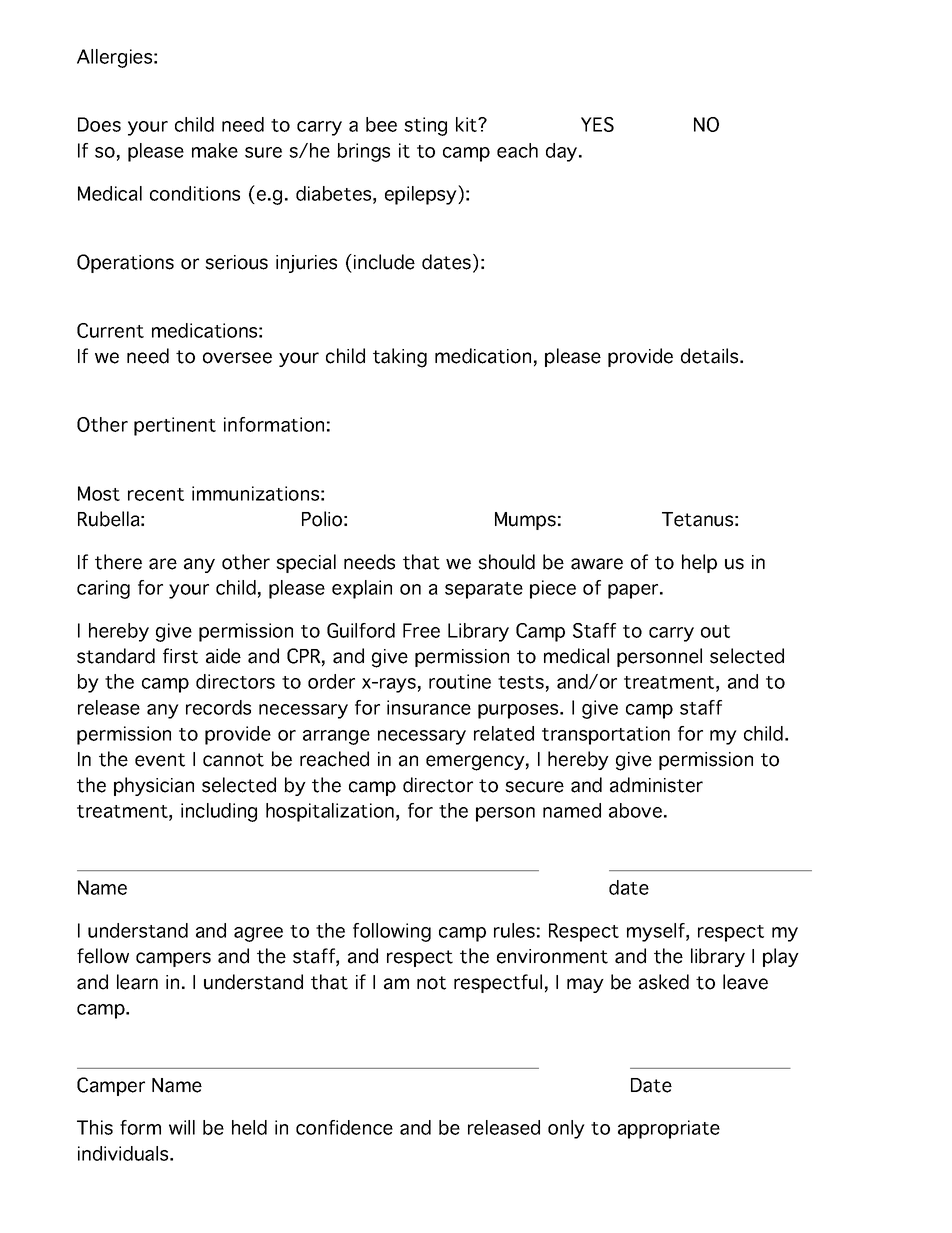  Describe the element at coordinates (699, 563) in the screenshot. I see `help` at that location.
